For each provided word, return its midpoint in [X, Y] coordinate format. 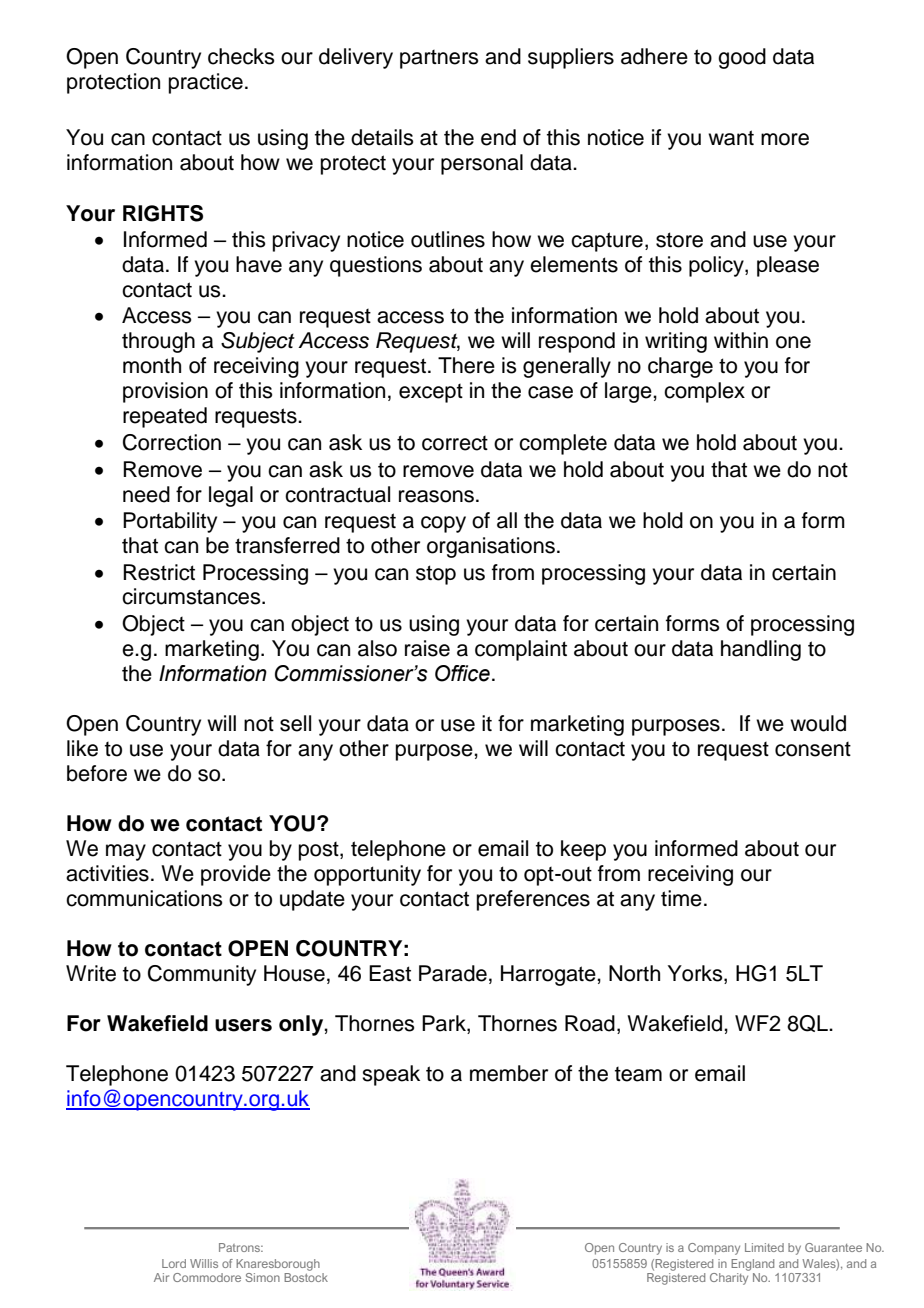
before [97, 773]
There [466, 365]
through [158, 342]
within [741, 340]
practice [206, 83]
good [742, 58]
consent [813, 749]
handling [761, 650]
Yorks [696, 974]
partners [439, 59]
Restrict [159, 572]
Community [202, 975]
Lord [174, 1263]
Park [445, 1024]
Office [462, 673]
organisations [491, 547]
